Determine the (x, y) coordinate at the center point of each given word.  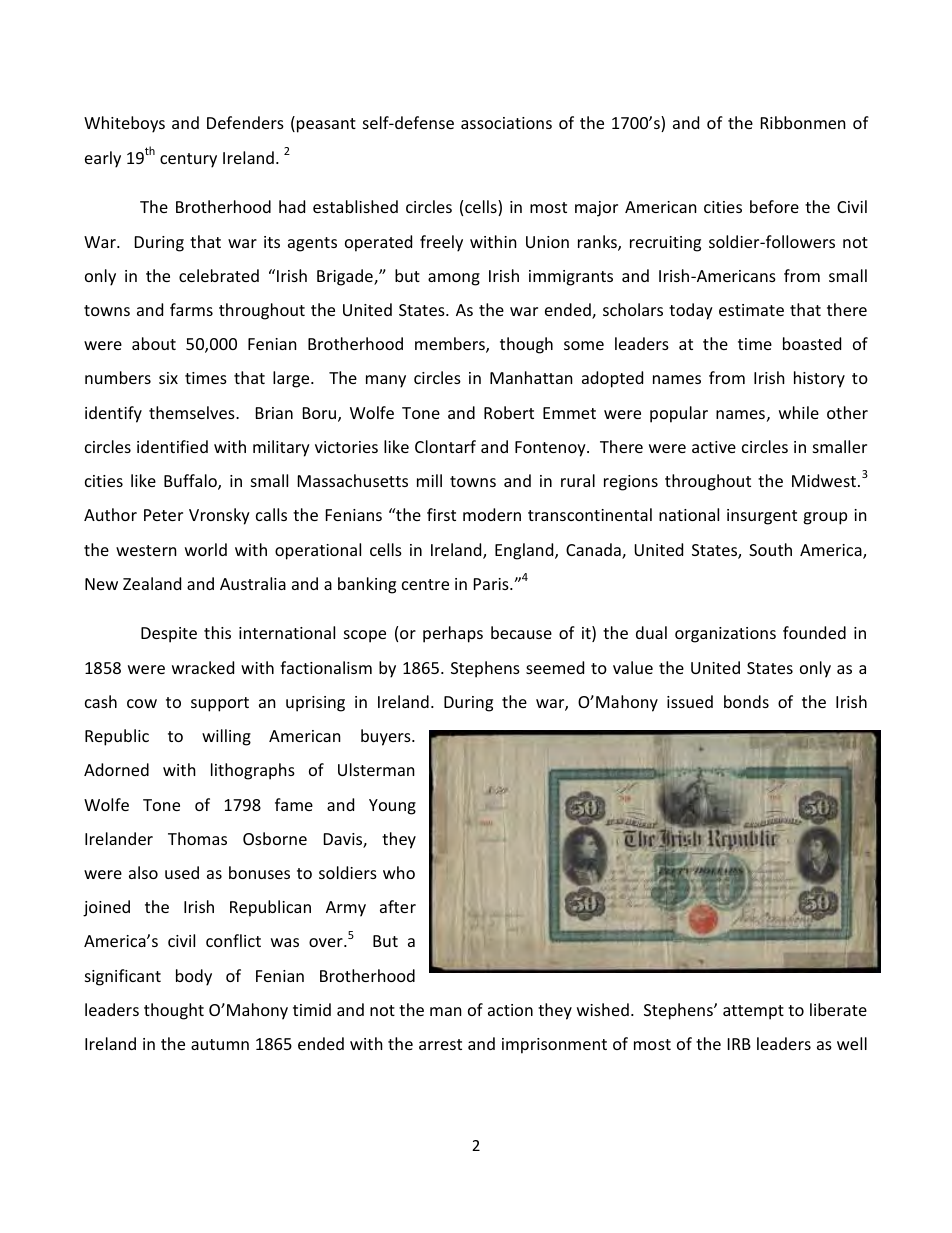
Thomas (197, 838)
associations (506, 123)
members (451, 345)
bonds (746, 701)
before (774, 206)
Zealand (152, 583)
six (168, 378)
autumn (220, 1044)
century (188, 160)
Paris (492, 584)
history (819, 379)
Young (392, 807)
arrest (440, 1044)
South (770, 549)
